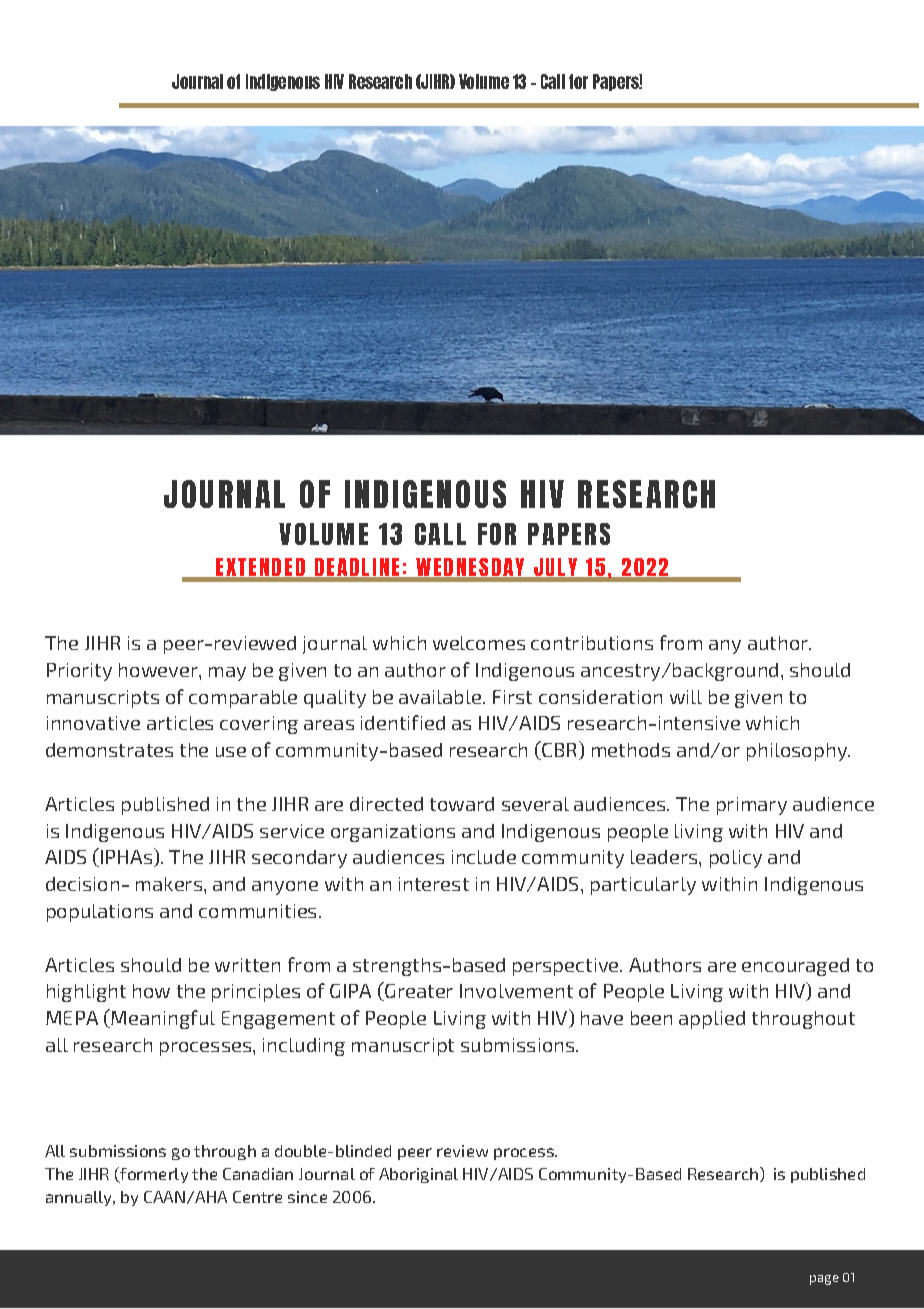 This screenshot has height=1309, width=924. Describe the element at coordinates (162, 1019) in the screenshot. I see `Meaningful` at that location.
